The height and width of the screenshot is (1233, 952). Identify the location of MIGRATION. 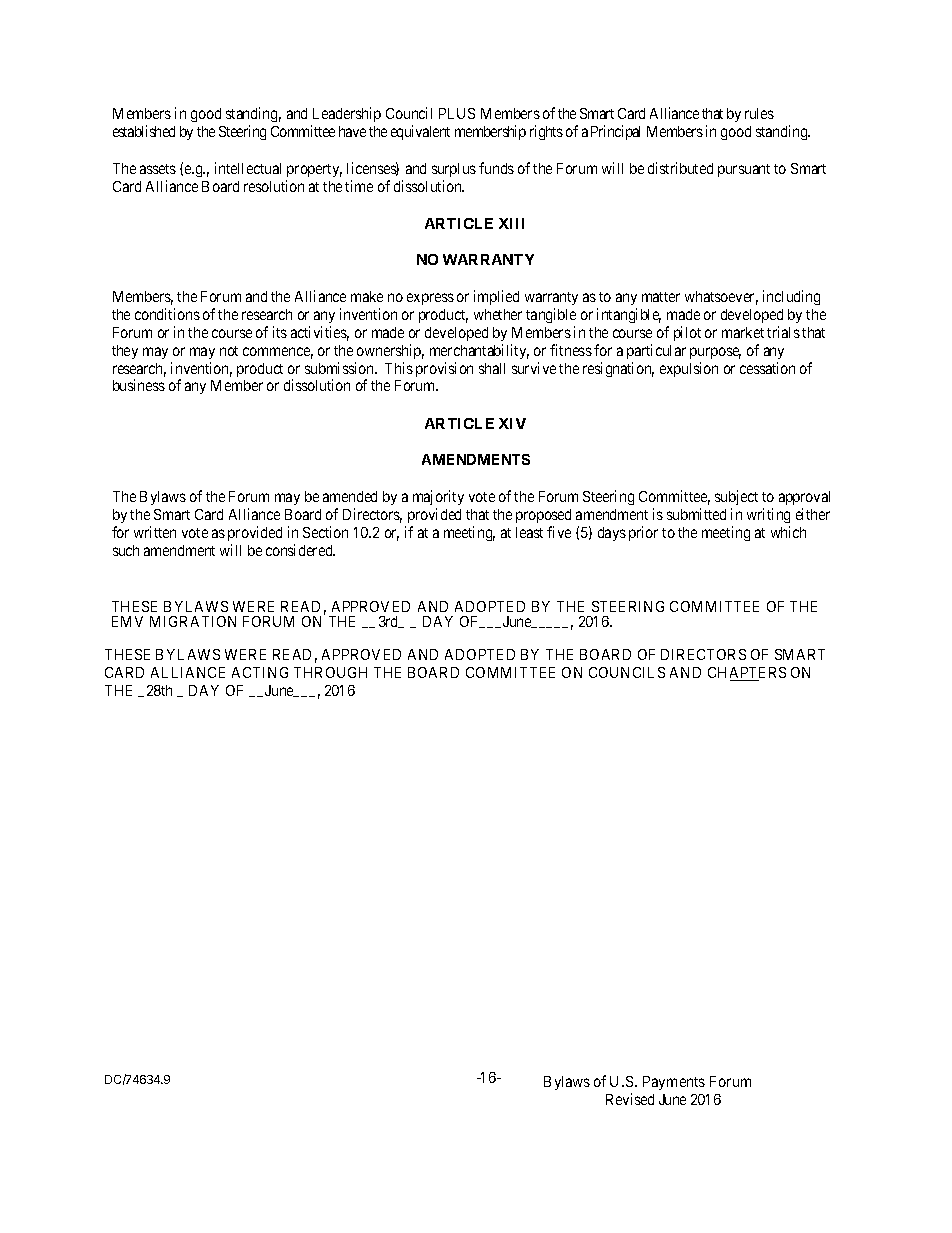
(193, 621).
